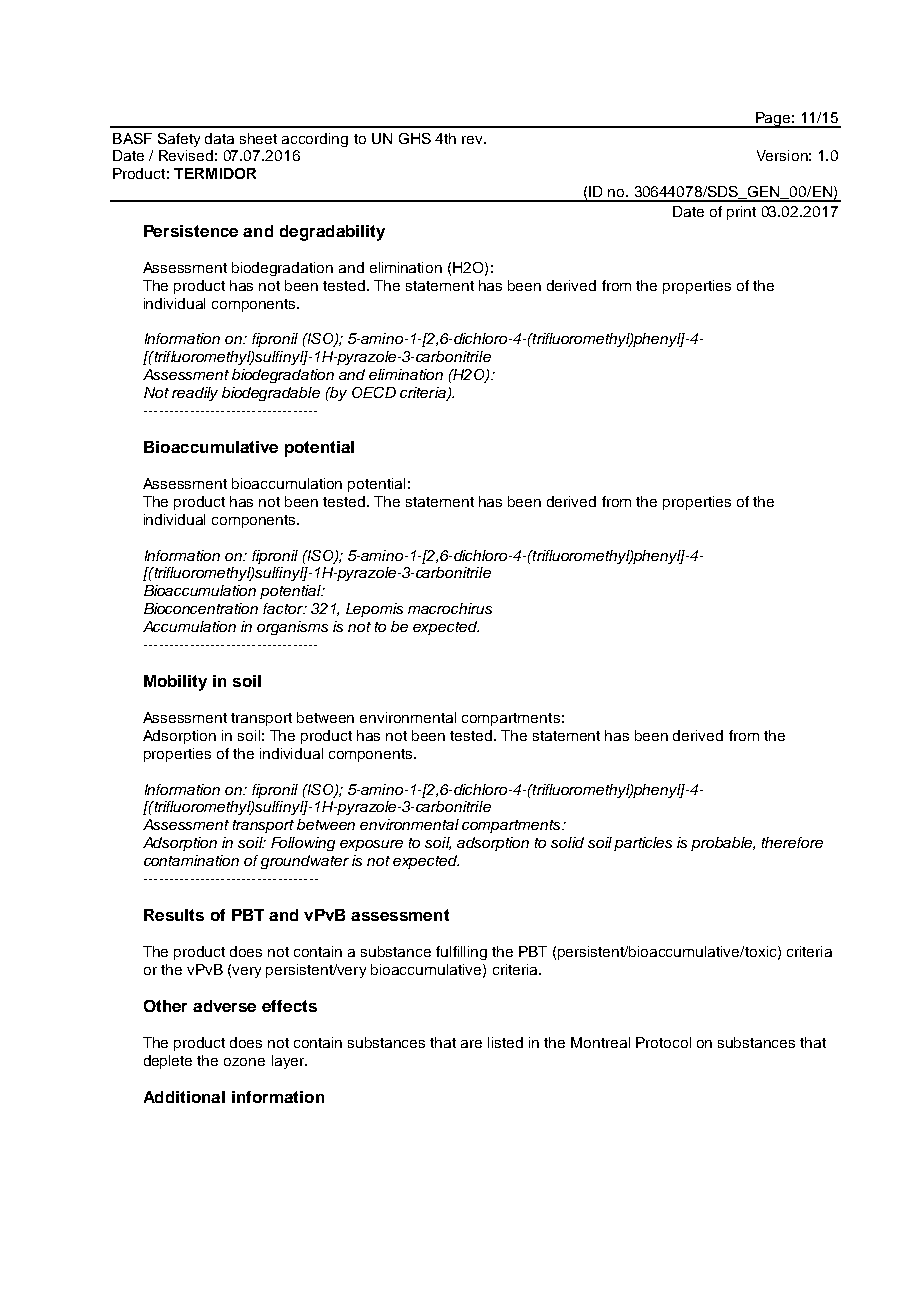  What do you see at coordinates (415, 138) in the screenshot?
I see `GHS` at bounding box center [415, 138].
